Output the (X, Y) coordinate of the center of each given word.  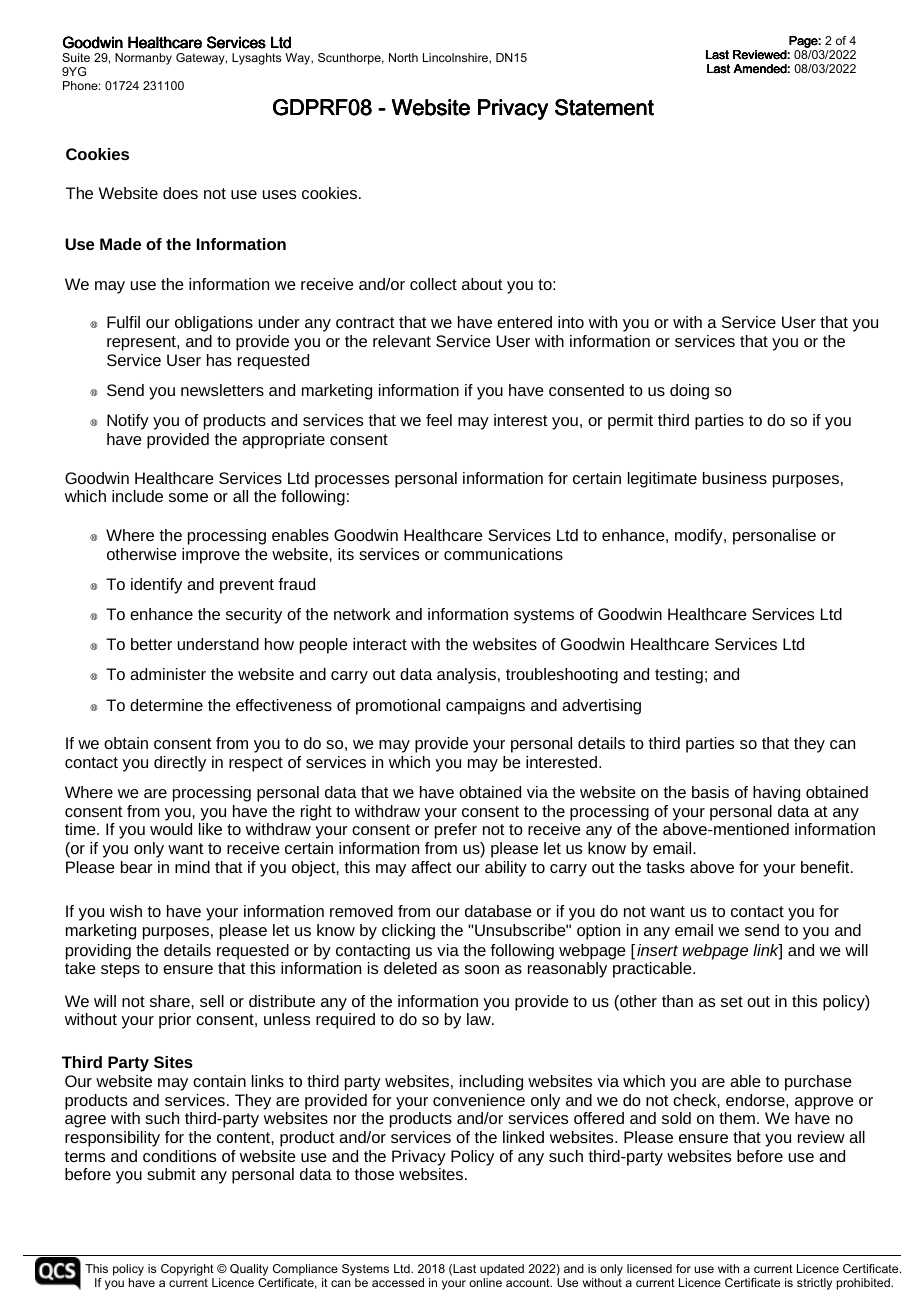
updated (502, 1270)
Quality (249, 1270)
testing (679, 676)
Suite (76, 57)
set (732, 1001)
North (403, 57)
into (571, 322)
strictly (814, 1284)
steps (120, 970)
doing (689, 392)
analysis (466, 676)
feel (439, 420)
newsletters (222, 390)
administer (168, 674)
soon (482, 969)
